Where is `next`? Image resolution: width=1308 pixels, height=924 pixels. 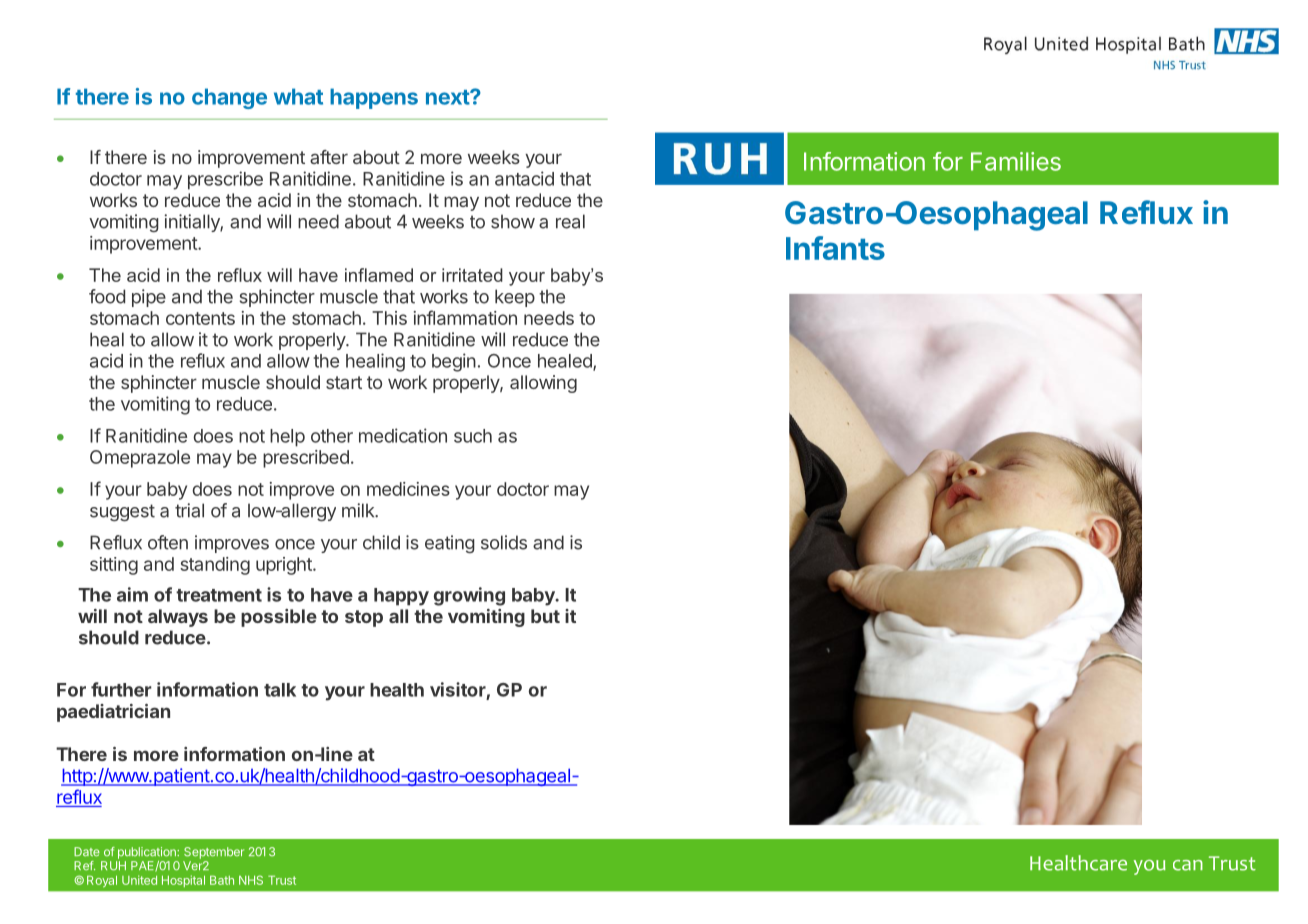
next is located at coordinates (448, 97).
